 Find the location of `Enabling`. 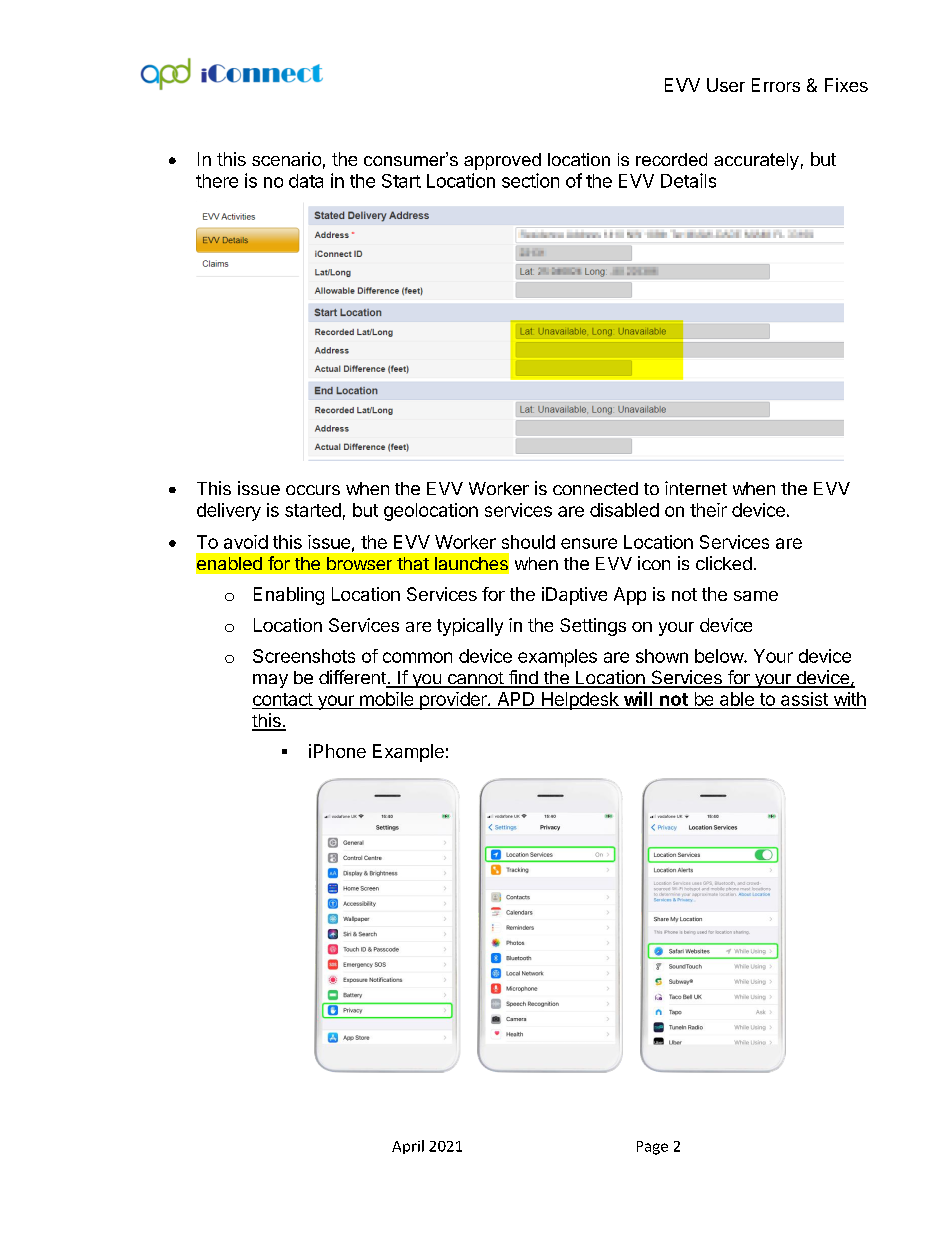

Enabling is located at coordinates (289, 596).
